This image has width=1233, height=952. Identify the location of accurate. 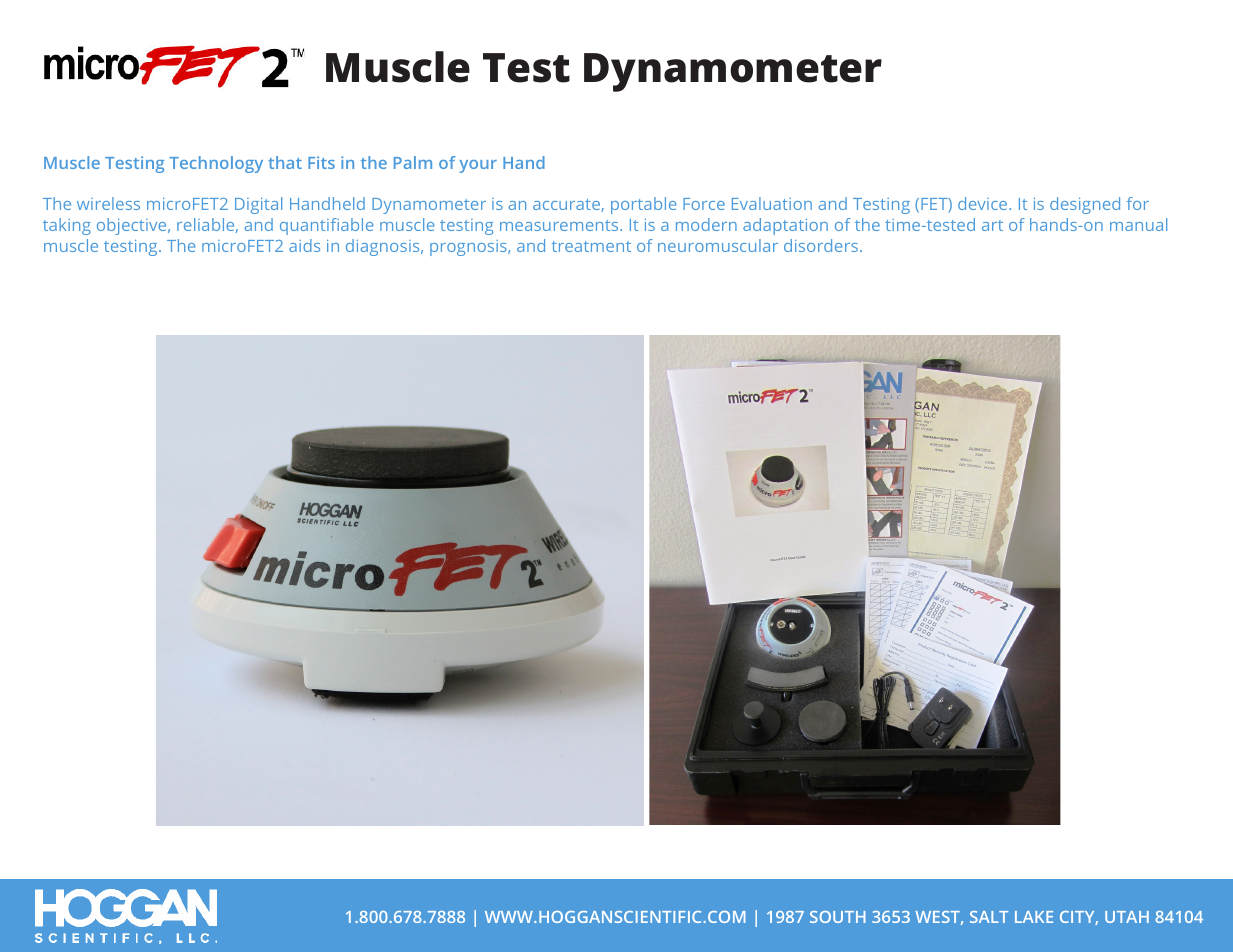
(567, 205).
